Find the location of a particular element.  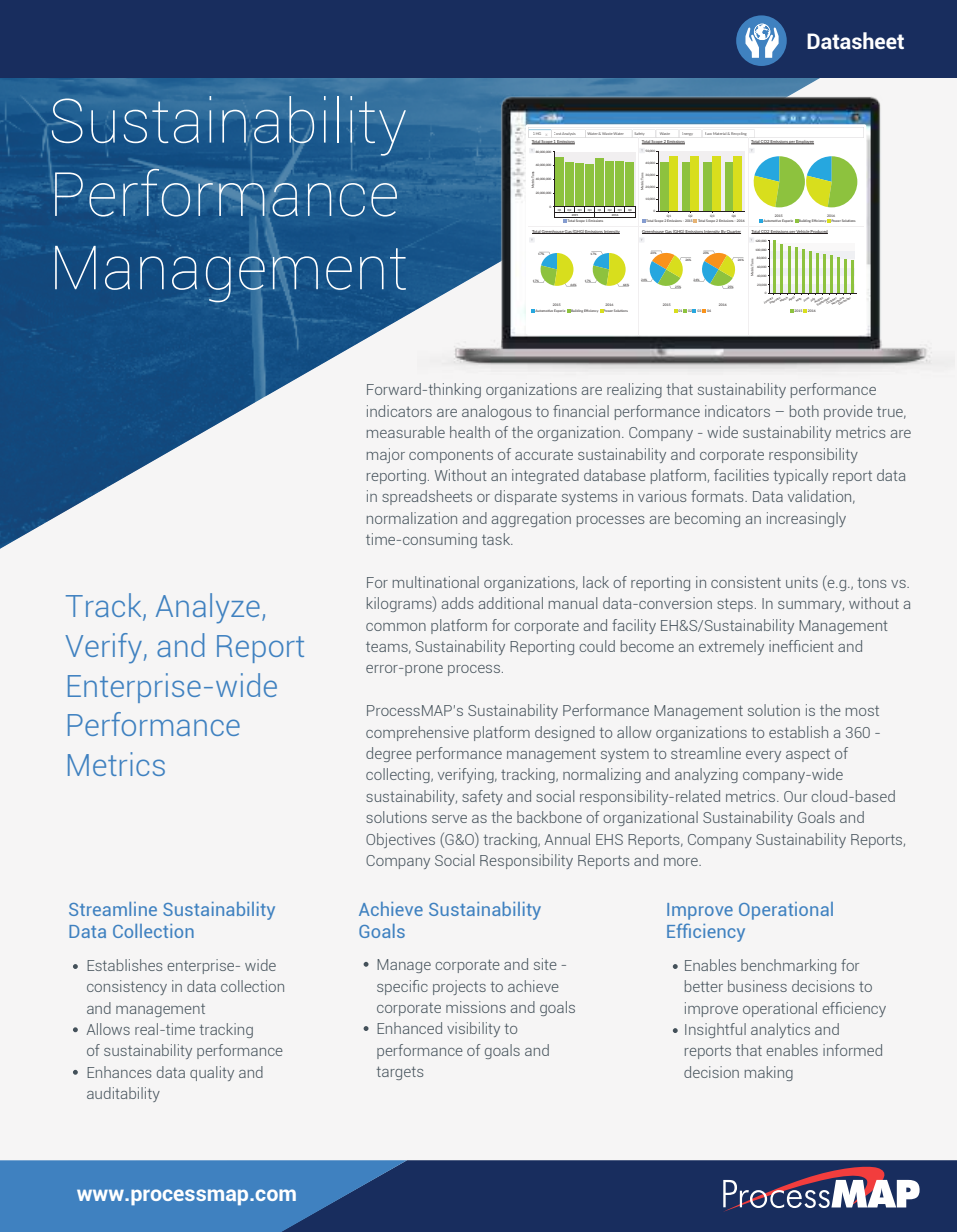

Analyze is located at coordinates (208, 608).
